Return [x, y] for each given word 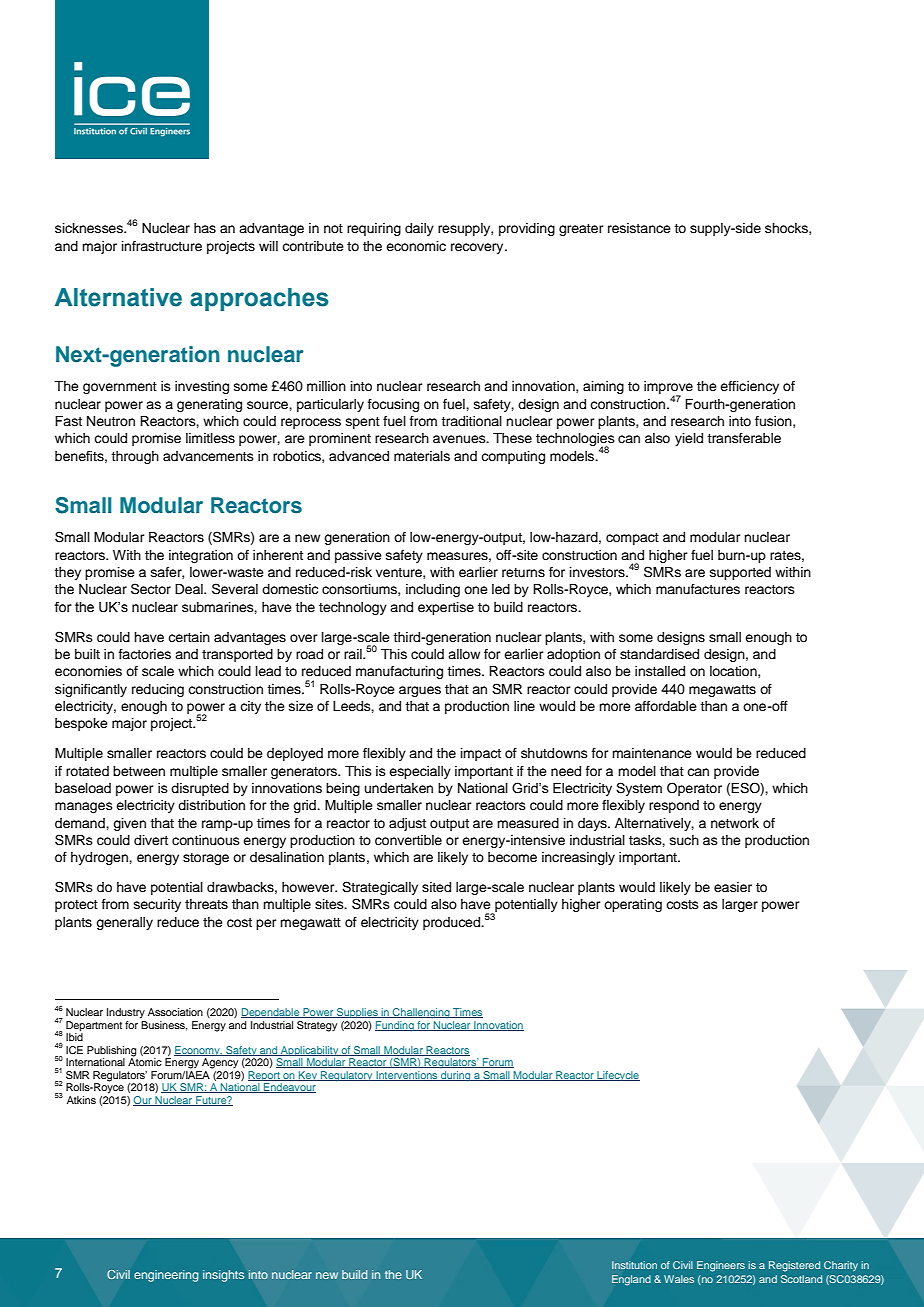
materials [422, 456]
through [135, 457]
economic [416, 246]
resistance [639, 228]
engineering [166, 1276]
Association [175, 1012]
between [139, 771]
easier [733, 887]
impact [481, 754]
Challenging [421, 1013]
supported [740, 573]
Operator [694, 789]
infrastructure [162, 246]
